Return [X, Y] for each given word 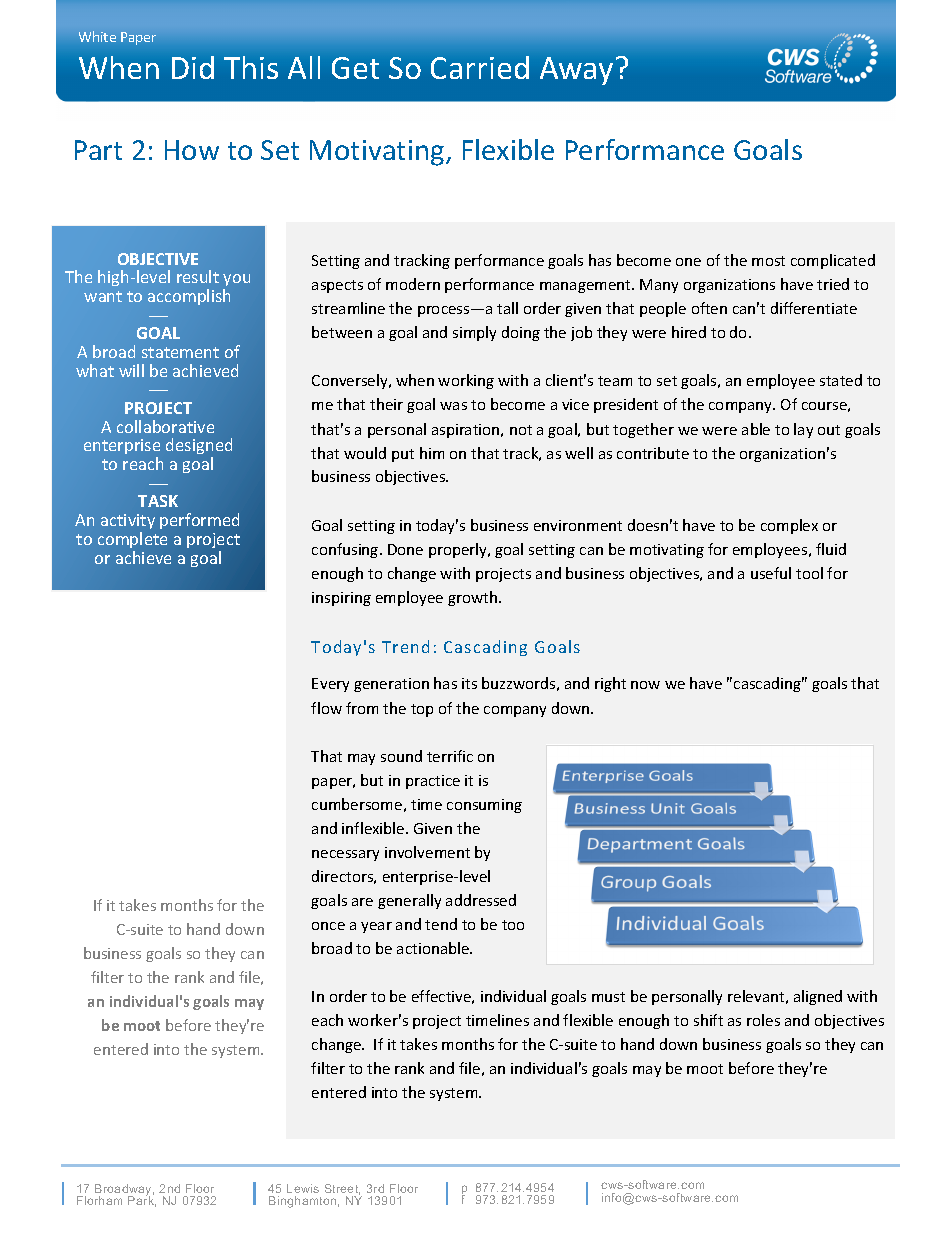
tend [441, 924]
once [328, 926]
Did [193, 67]
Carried [480, 67]
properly [459, 550]
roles [763, 1020]
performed [199, 521]
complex [789, 526]
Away [576, 71]
